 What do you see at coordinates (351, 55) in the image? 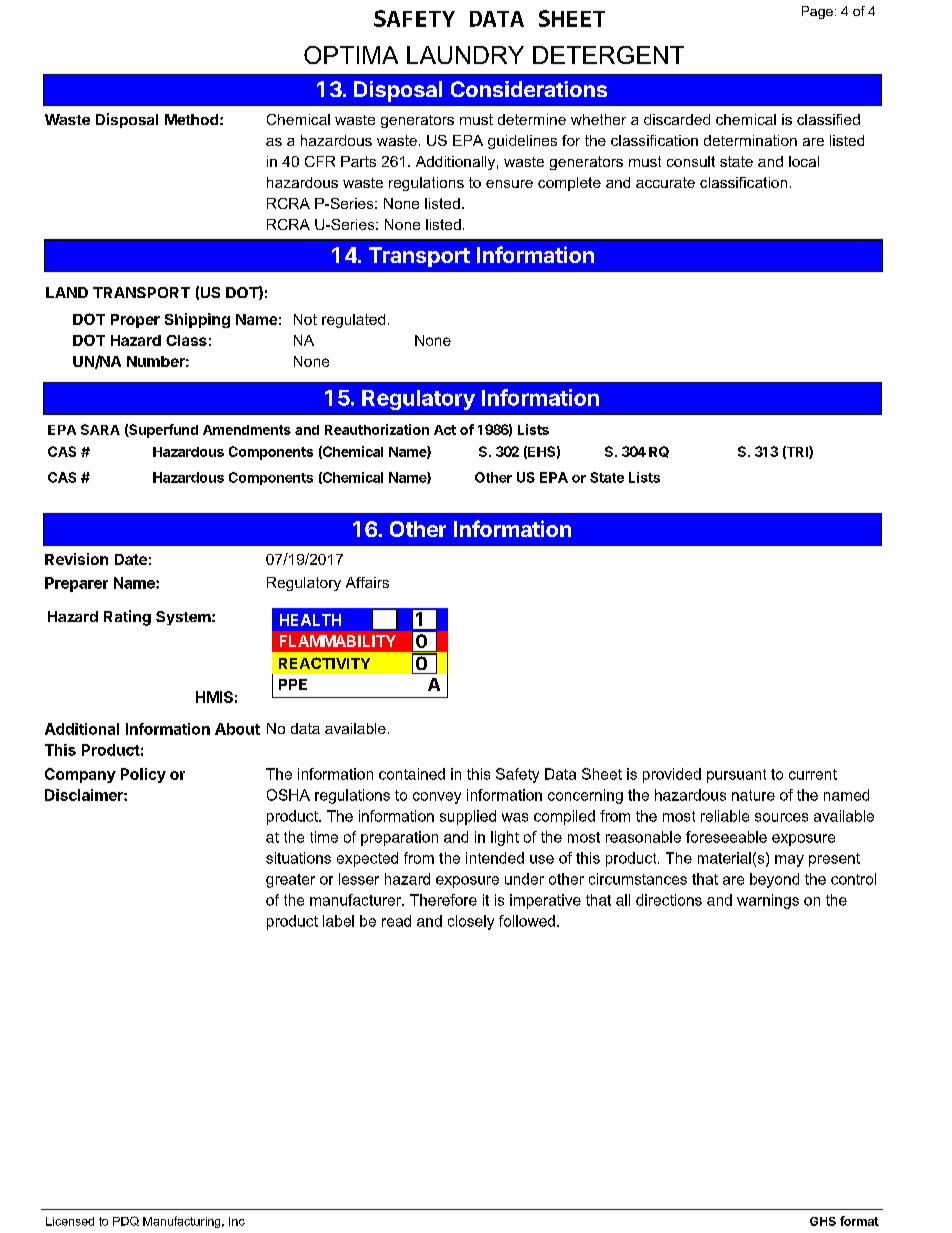
I see `OPTIMA` at bounding box center [351, 55].
